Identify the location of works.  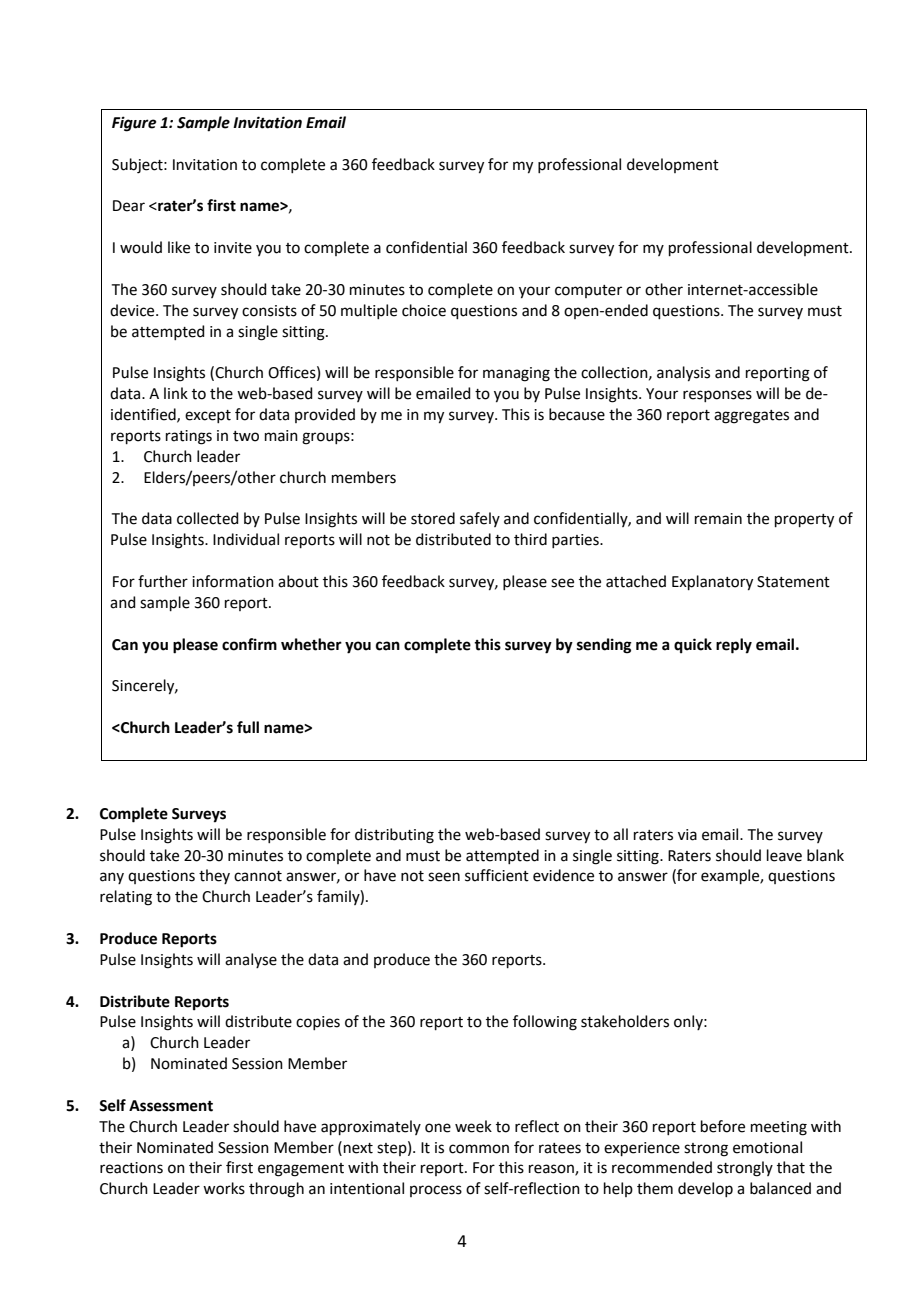
(224, 1188).
